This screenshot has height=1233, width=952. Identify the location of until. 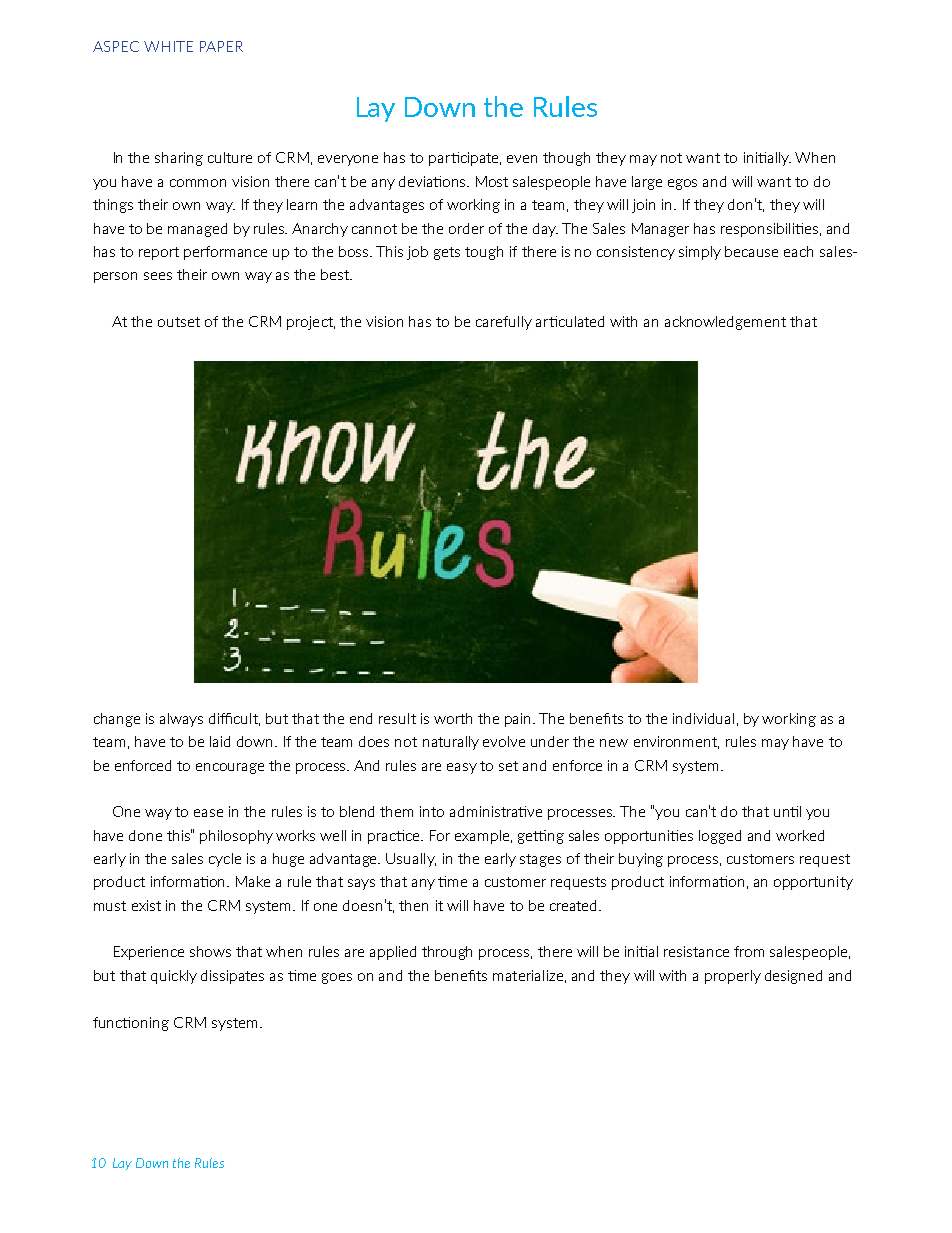
(787, 811).
